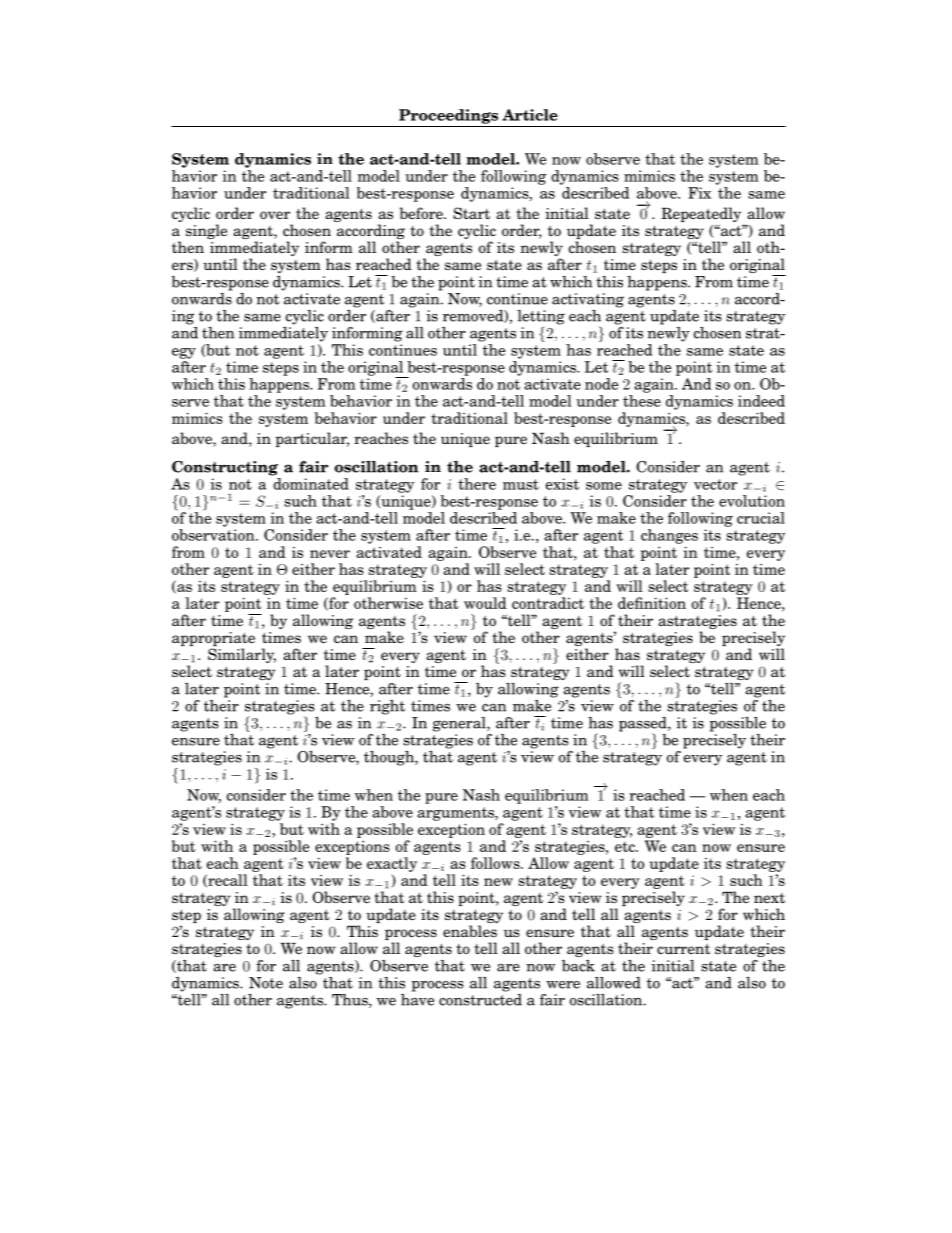 Image resolution: width=952 pixels, height=1233 pixels. What do you see at coordinates (448, 116) in the screenshot?
I see `Proceedings` at bounding box center [448, 116].
